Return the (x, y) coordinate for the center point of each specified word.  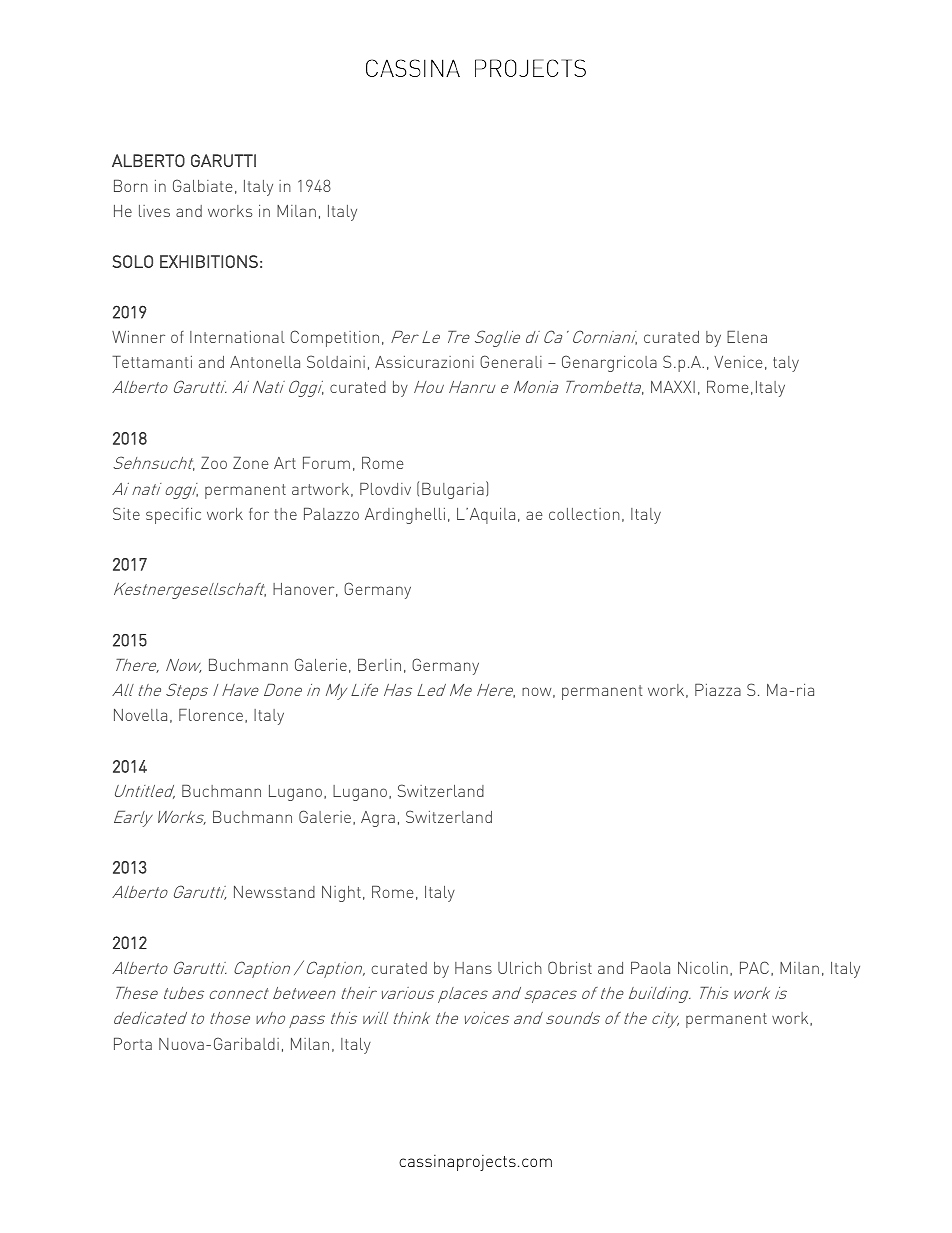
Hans (473, 968)
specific (173, 516)
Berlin (379, 665)
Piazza (718, 690)
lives (154, 211)
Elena (747, 337)
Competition (334, 338)
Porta (133, 1044)
